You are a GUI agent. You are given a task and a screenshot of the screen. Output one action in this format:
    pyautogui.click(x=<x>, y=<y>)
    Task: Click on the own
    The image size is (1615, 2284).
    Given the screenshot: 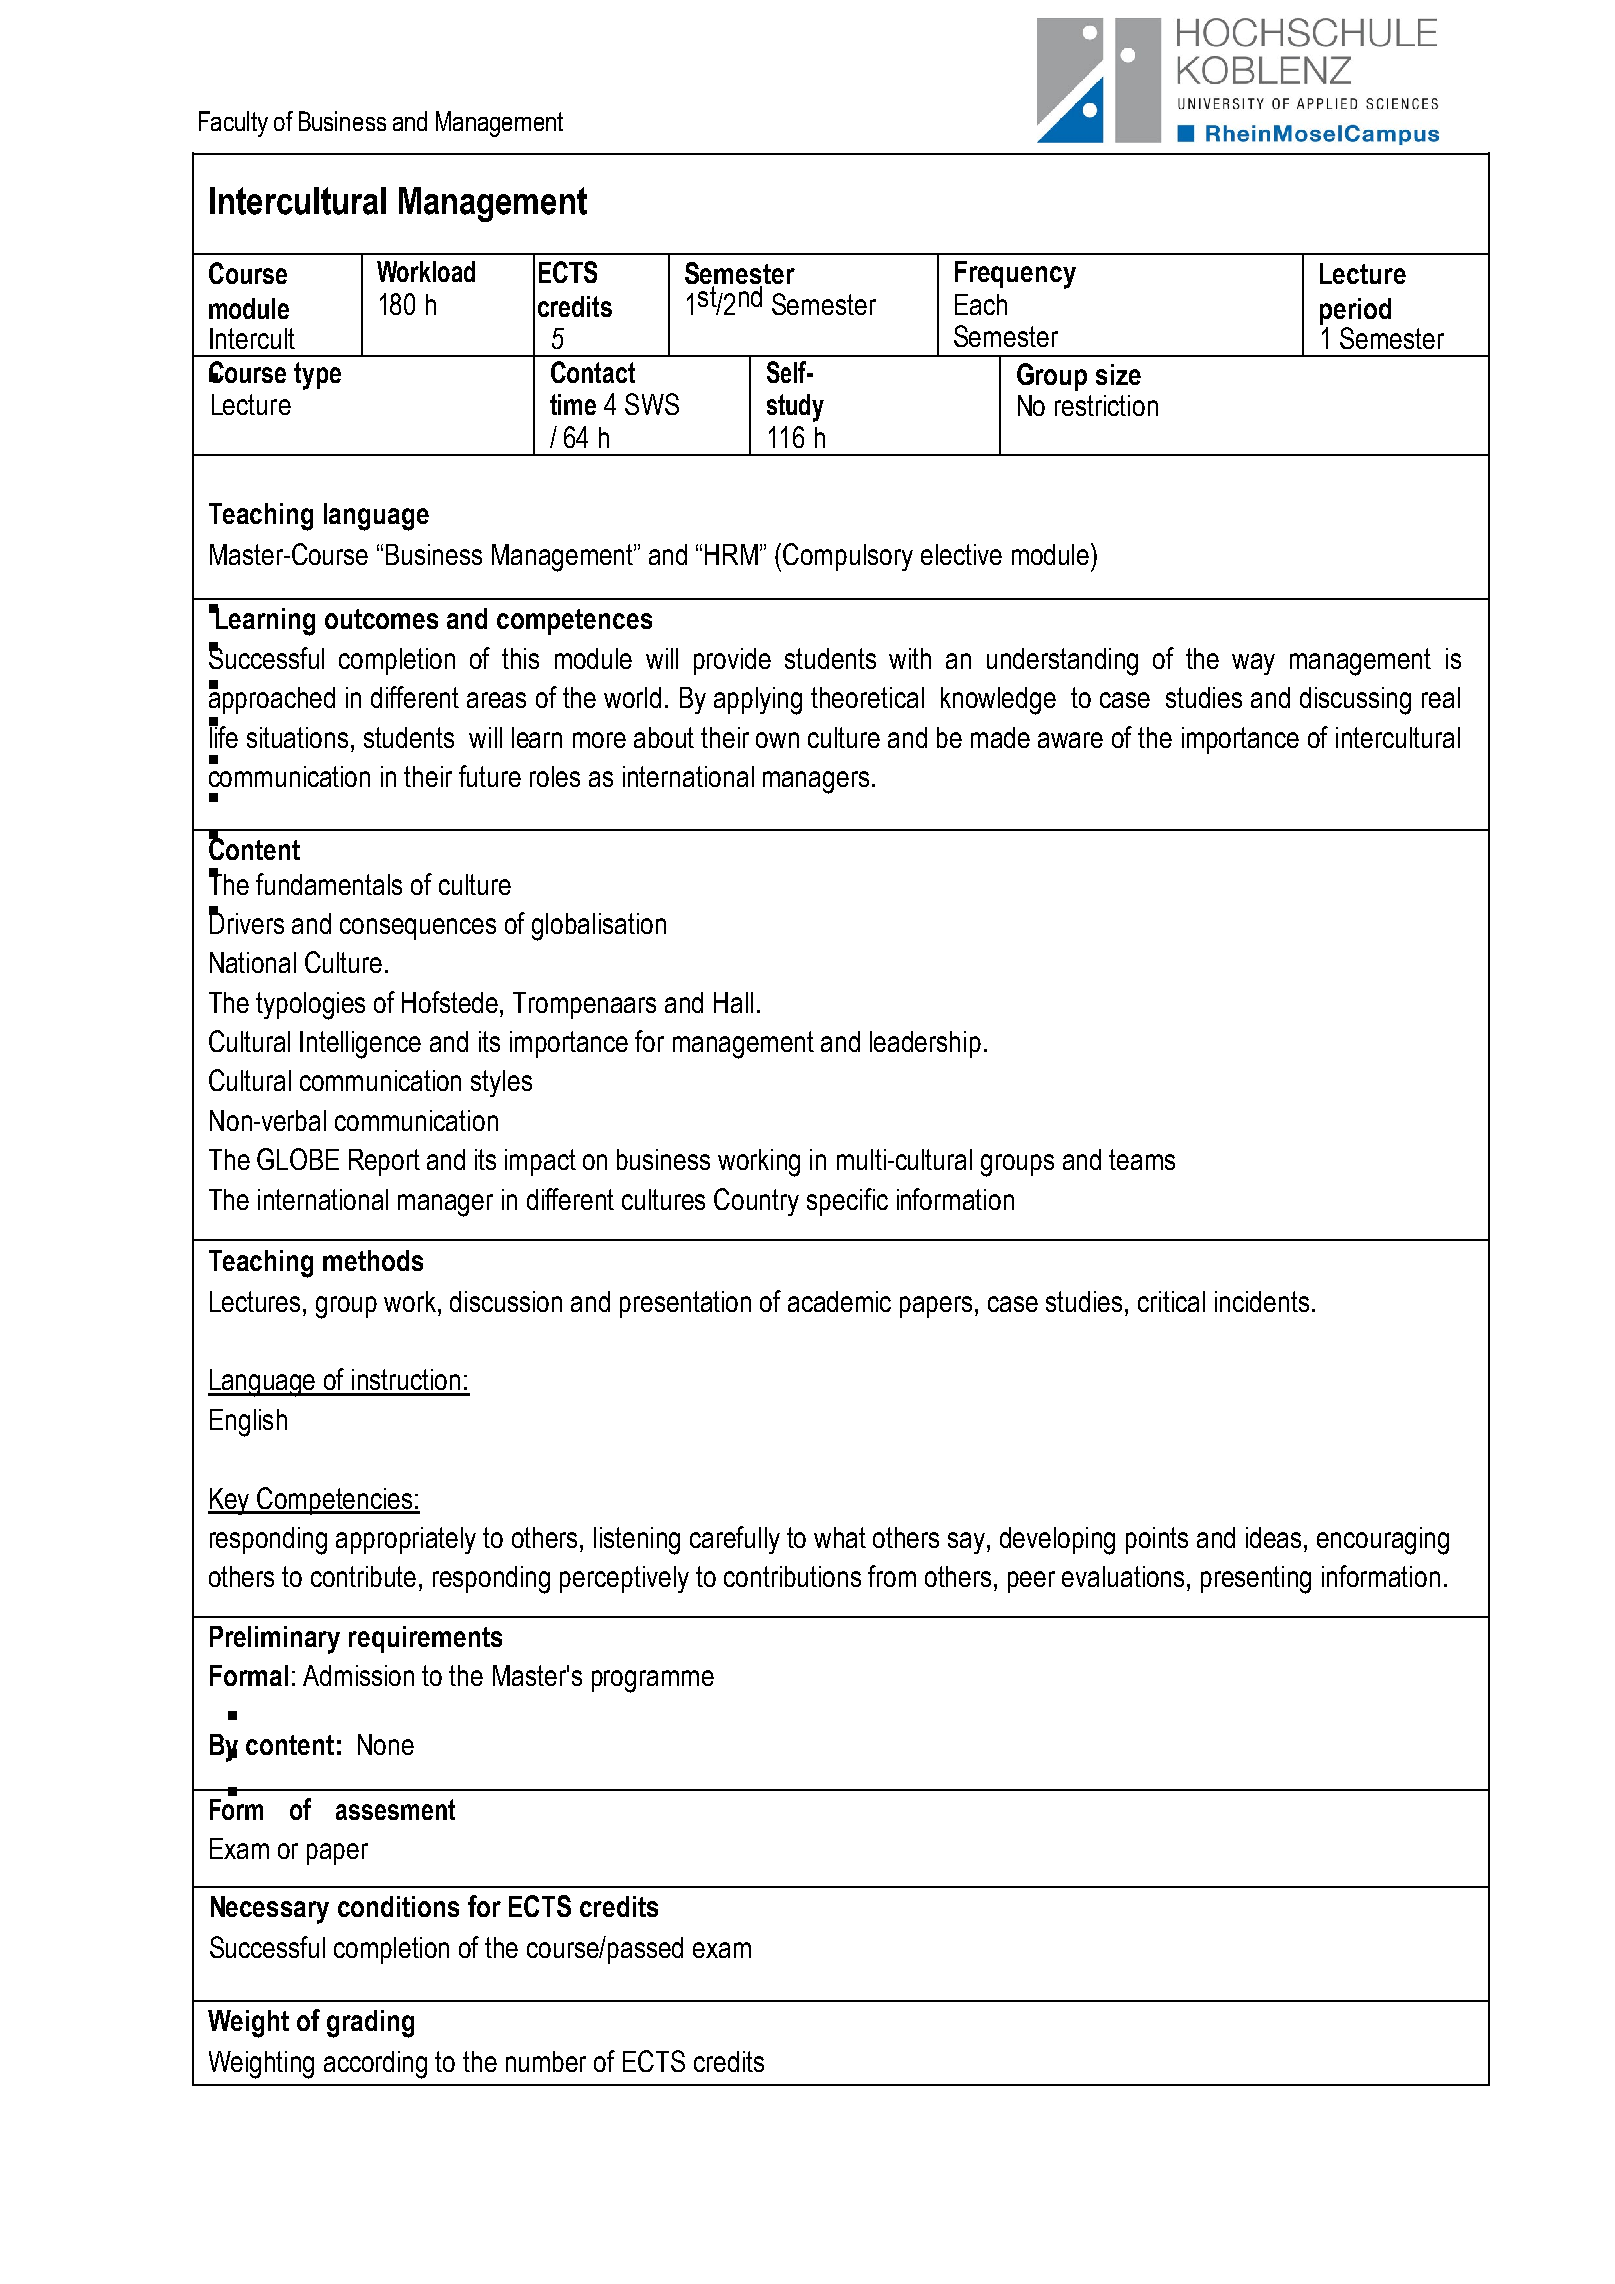 What is the action you would take?
    pyautogui.click(x=777, y=740)
